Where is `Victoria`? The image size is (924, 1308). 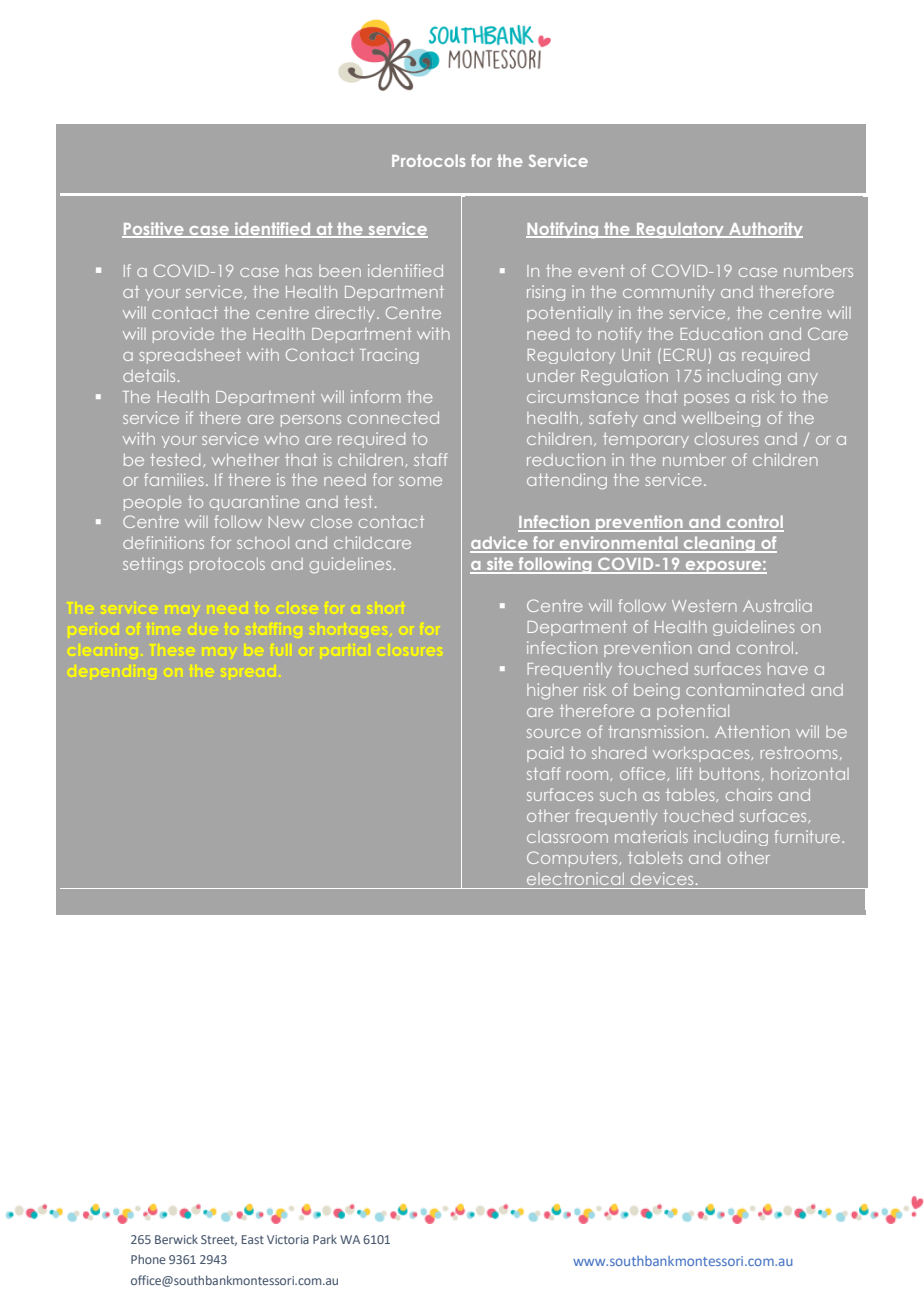
Victoria is located at coordinates (288, 1239).
